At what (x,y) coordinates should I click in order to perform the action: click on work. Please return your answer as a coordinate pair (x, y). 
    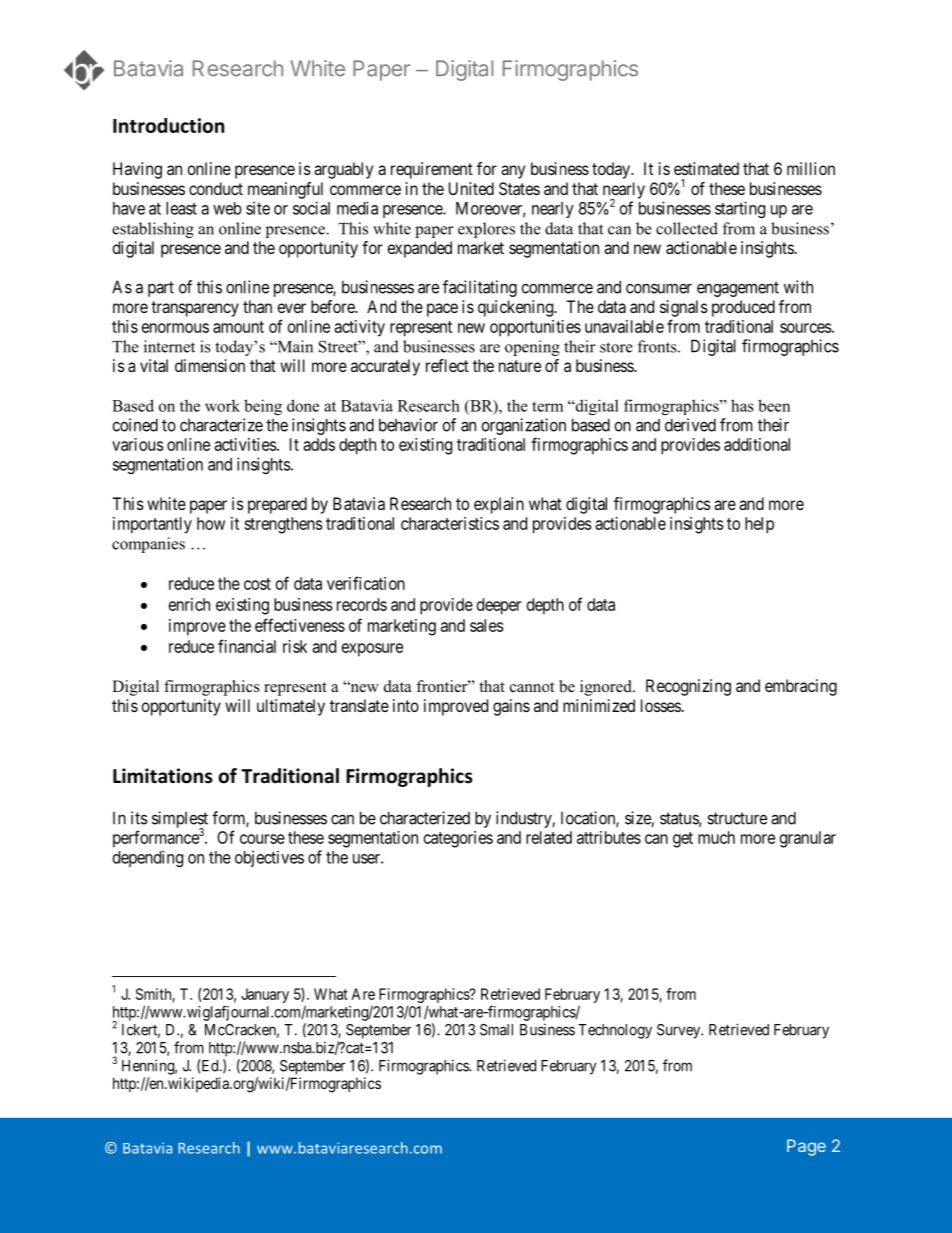
    Looking at the image, I should click on (222, 405).
